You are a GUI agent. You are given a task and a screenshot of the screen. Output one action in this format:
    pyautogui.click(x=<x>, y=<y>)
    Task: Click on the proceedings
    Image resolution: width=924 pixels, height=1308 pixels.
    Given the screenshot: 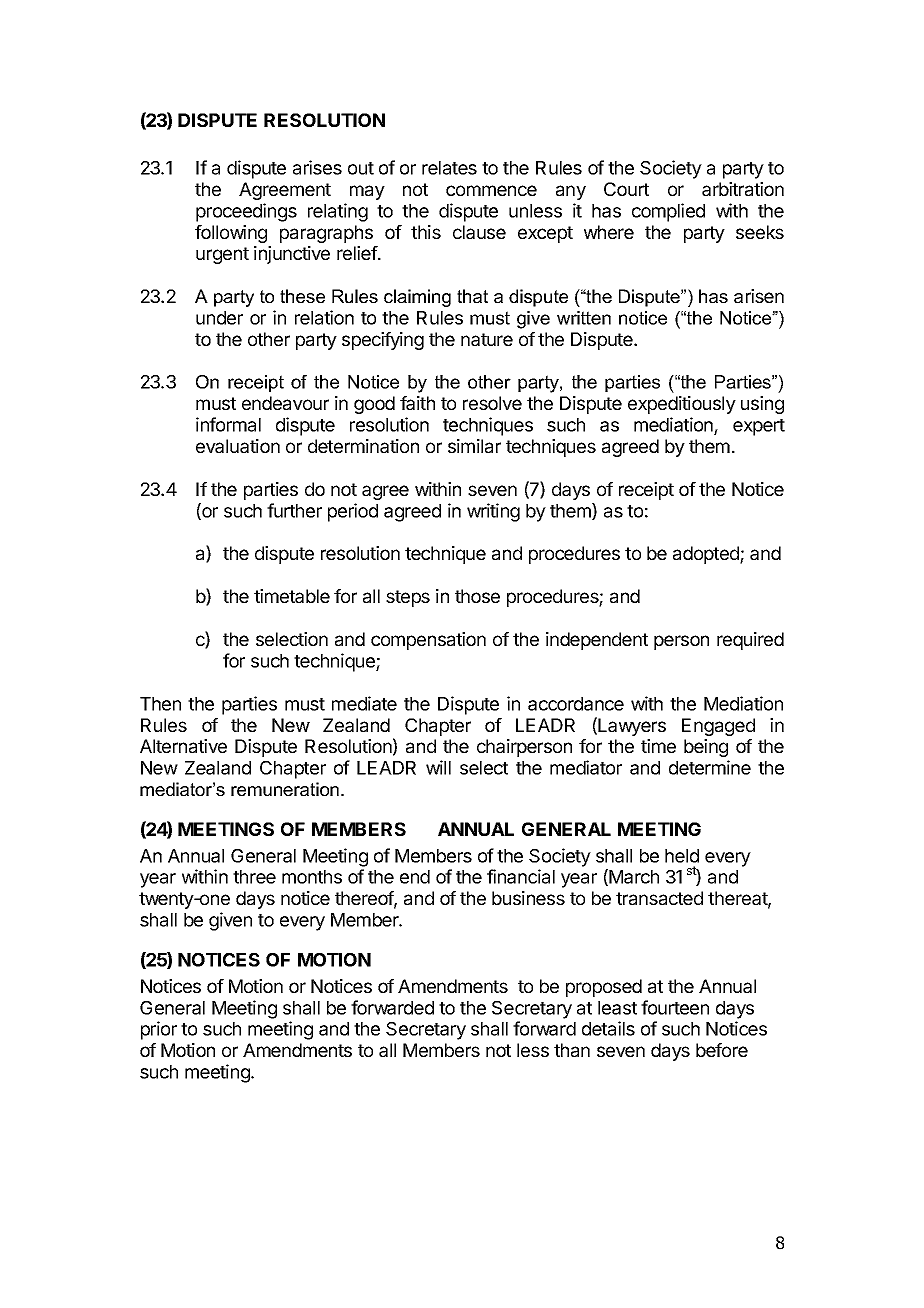 What is the action you would take?
    pyautogui.click(x=246, y=212)
